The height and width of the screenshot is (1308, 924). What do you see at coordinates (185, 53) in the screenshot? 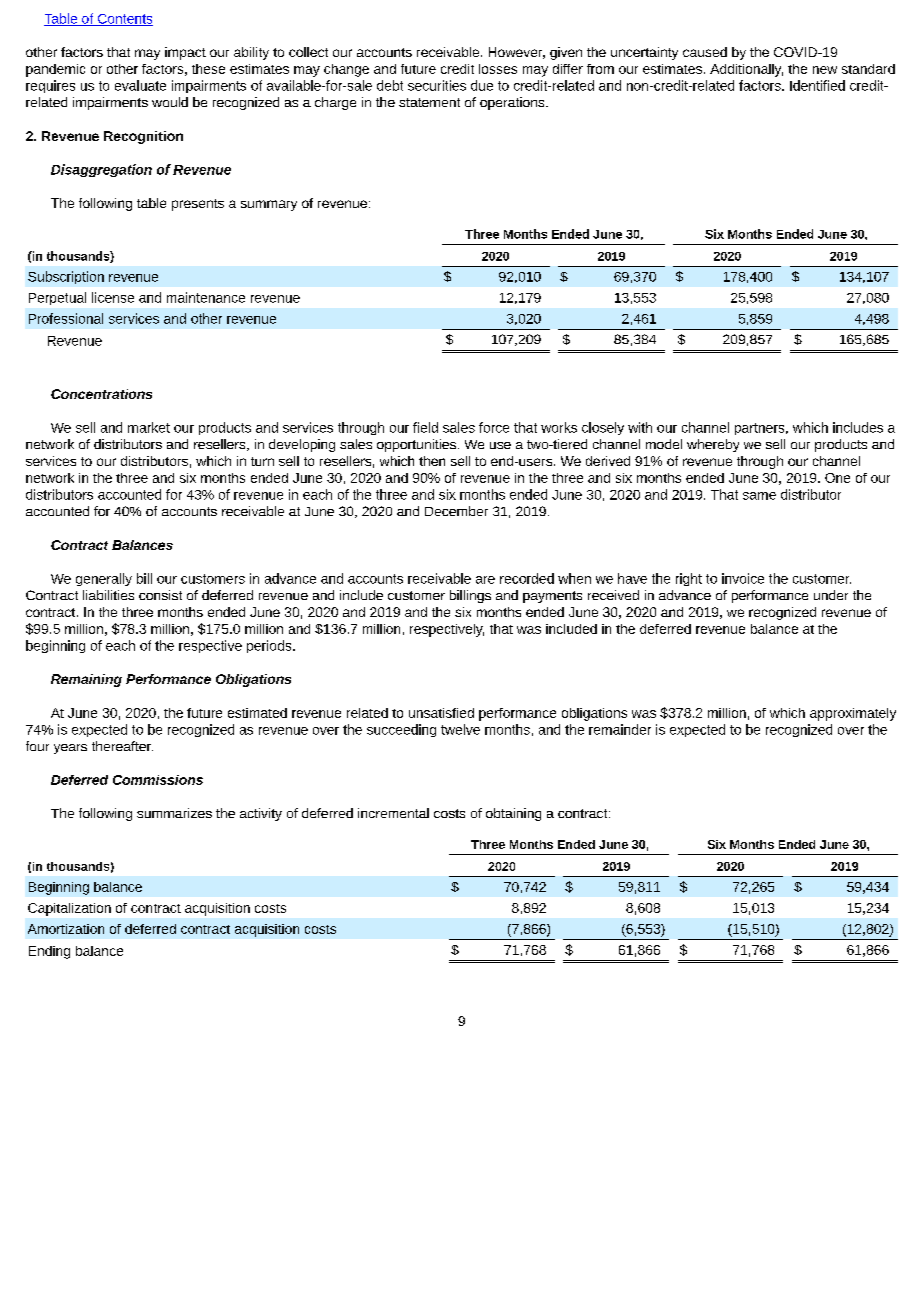
I see `impact` at bounding box center [185, 53].
